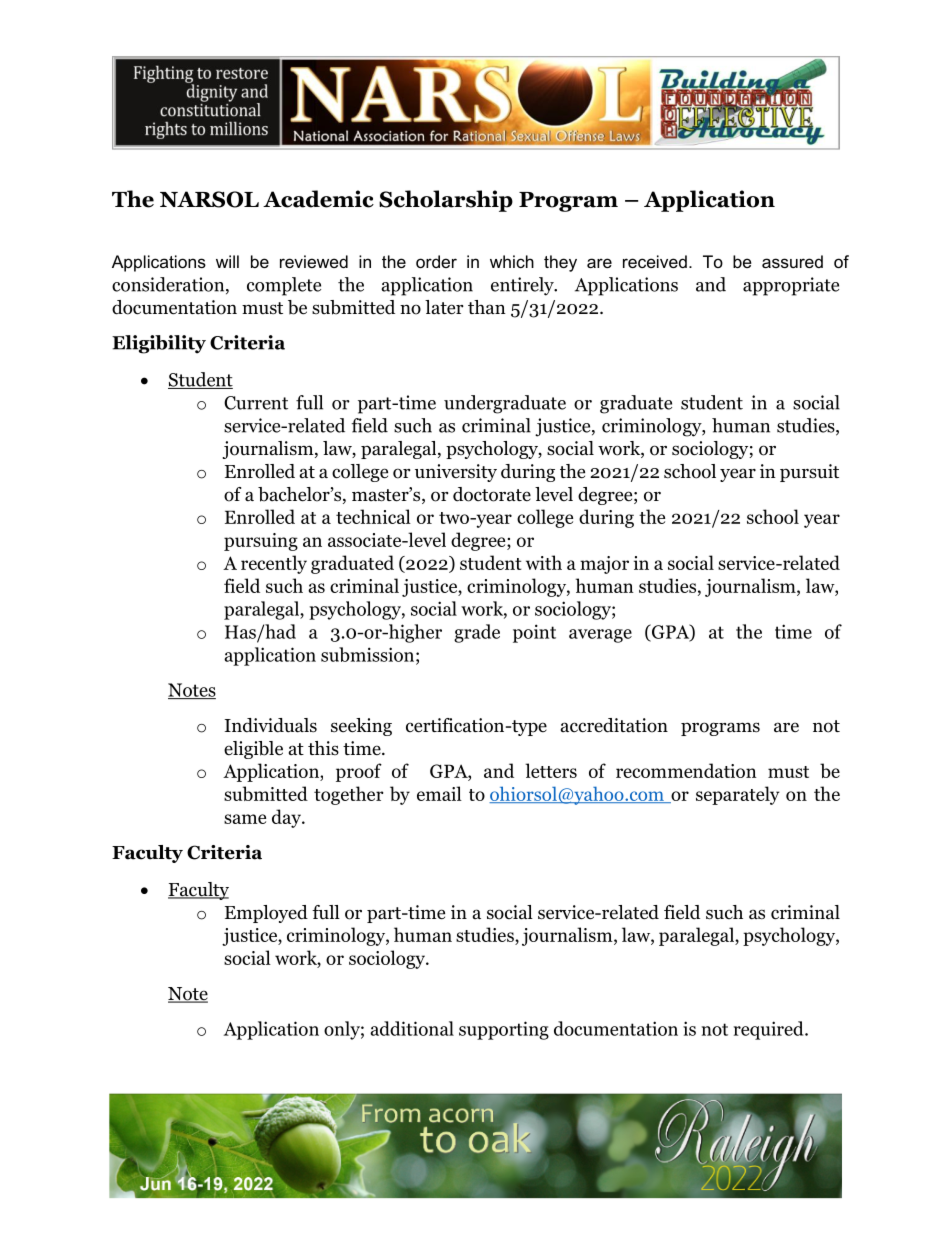 The image size is (952, 1233). I want to click on doctorate, so click(492, 494).
